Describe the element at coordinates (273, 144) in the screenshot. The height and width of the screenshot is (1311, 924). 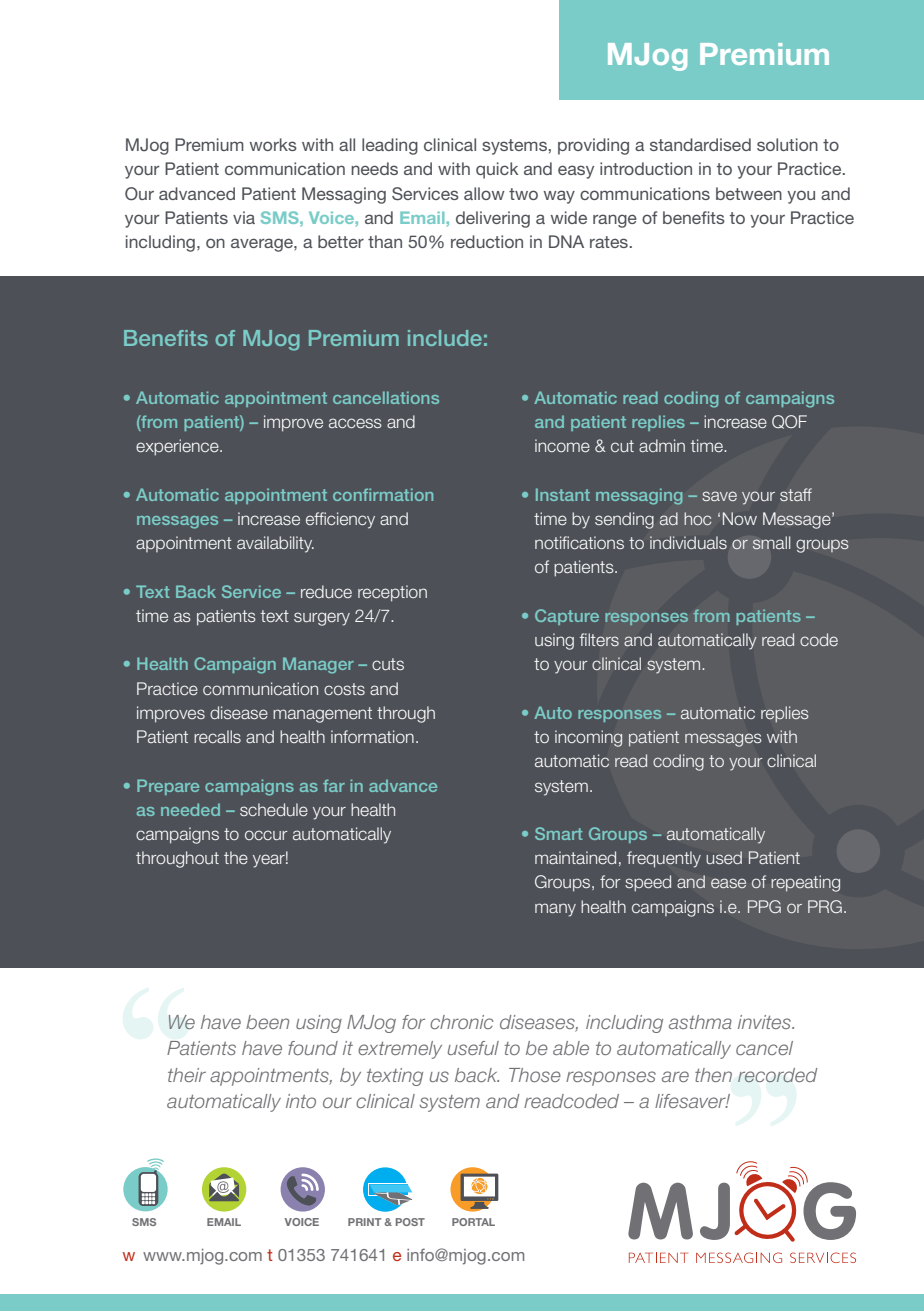
I see `works` at that location.
